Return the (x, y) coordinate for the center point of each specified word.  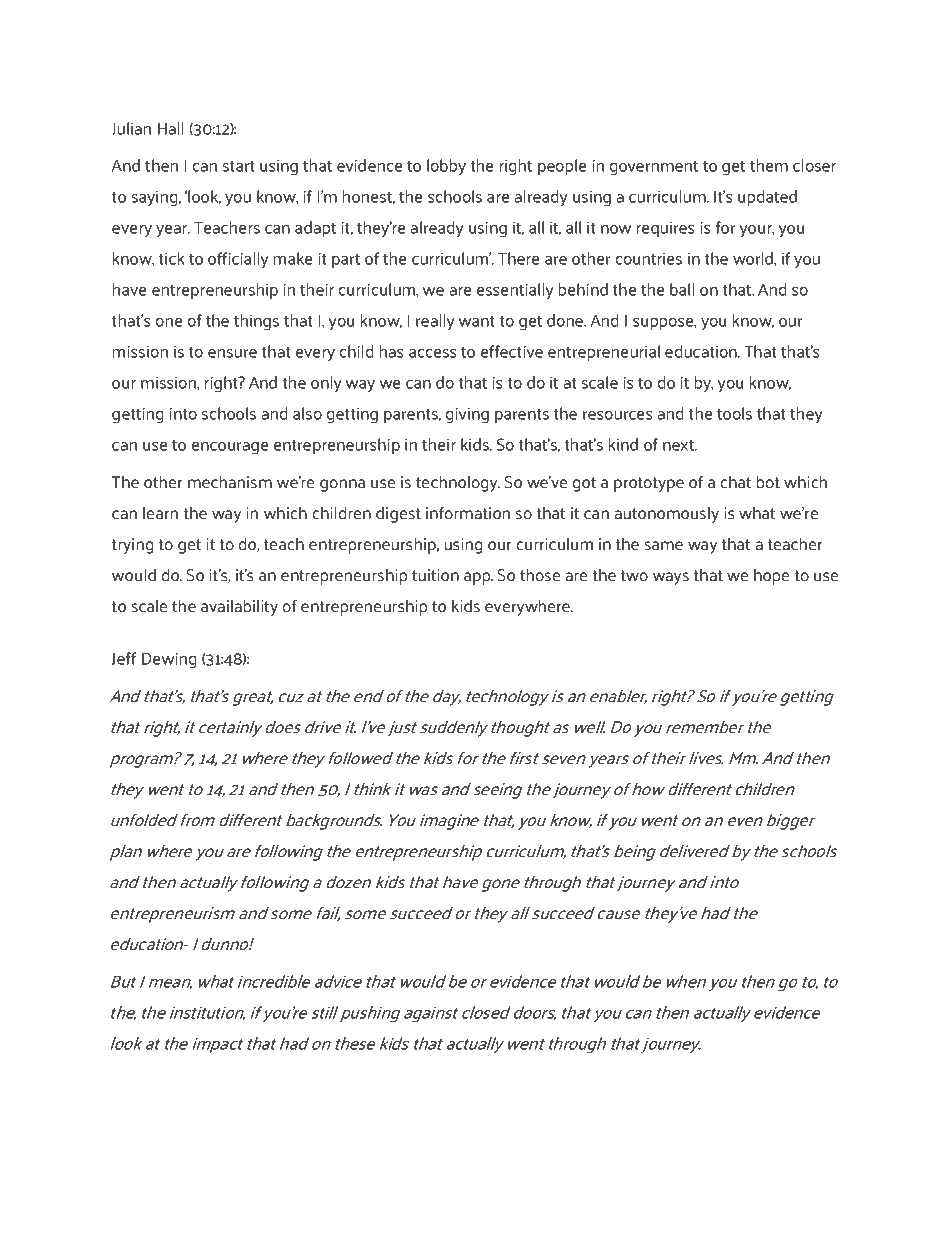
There (519, 258)
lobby (446, 167)
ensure (232, 353)
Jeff (124, 658)
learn (160, 513)
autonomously (667, 515)
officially (238, 260)
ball (682, 289)
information (468, 513)
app (478, 578)
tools (734, 413)
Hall (171, 128)
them (769, 165)
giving (467, 415)
